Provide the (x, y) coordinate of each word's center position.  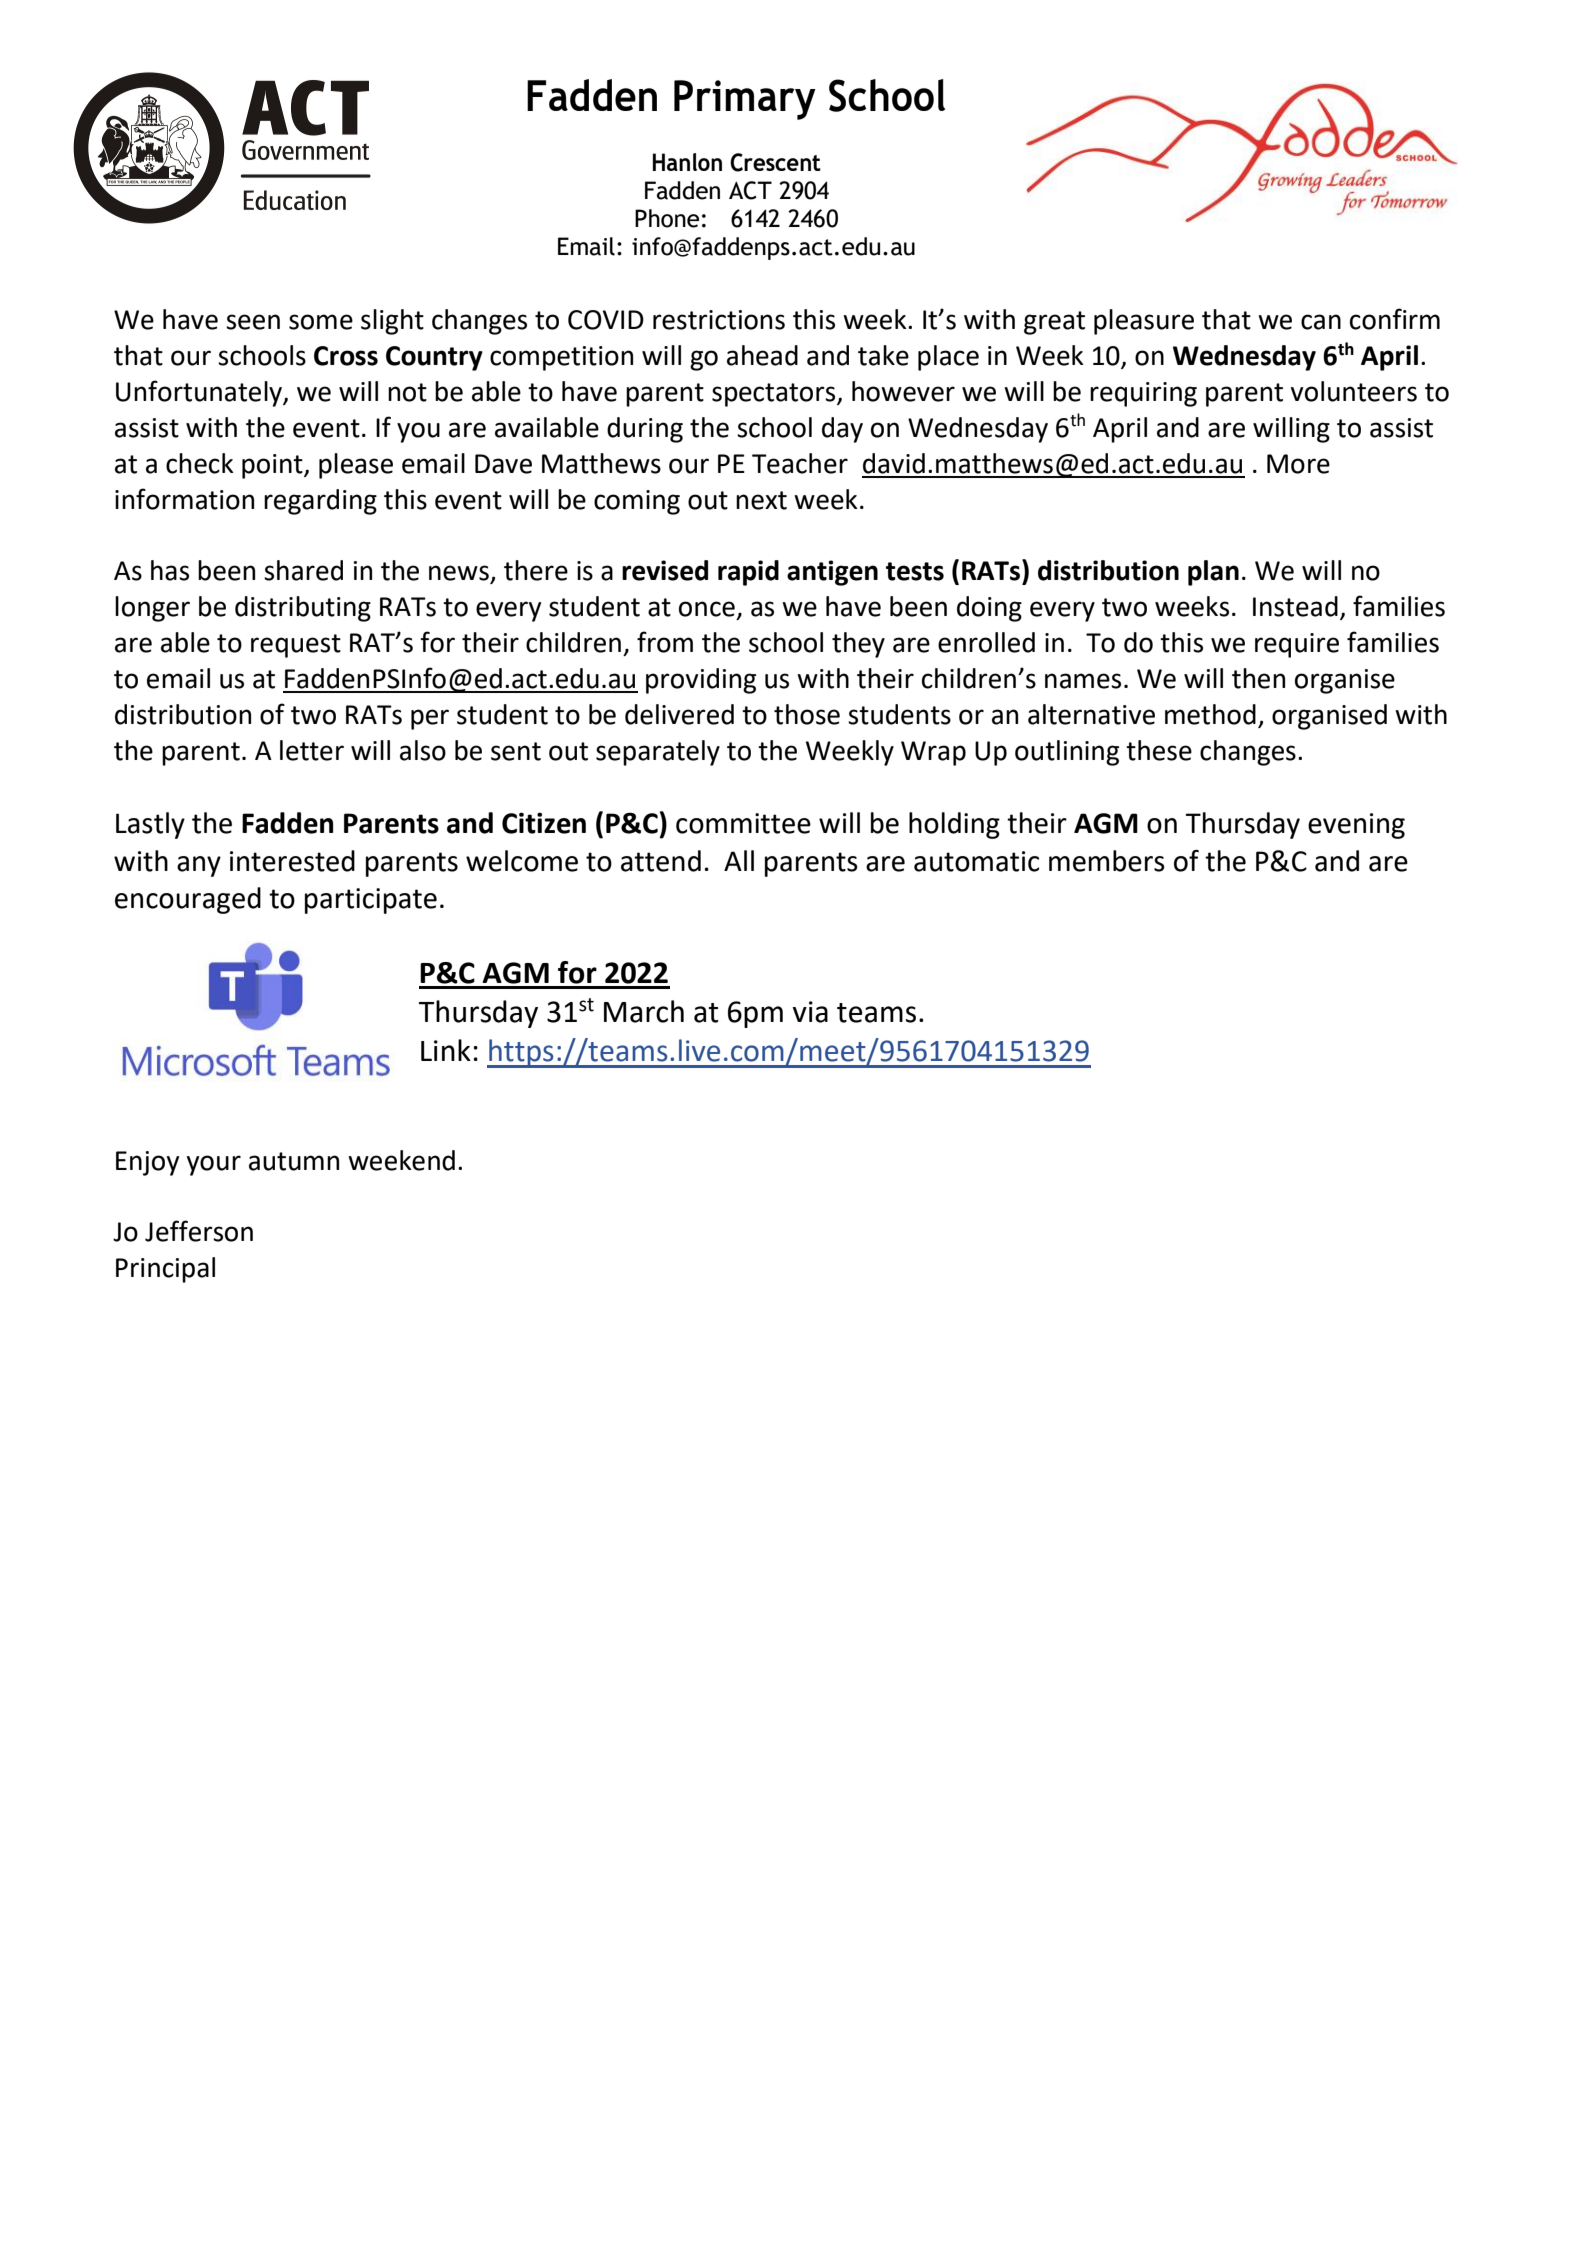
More (1298, 464)
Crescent (775, 162)
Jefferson (199, 1231)
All (739, 860)
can (1321, 322)
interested (292, 861)
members (1107, 861)
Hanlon (687, 162)
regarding (320, 502)
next (761, 500)
